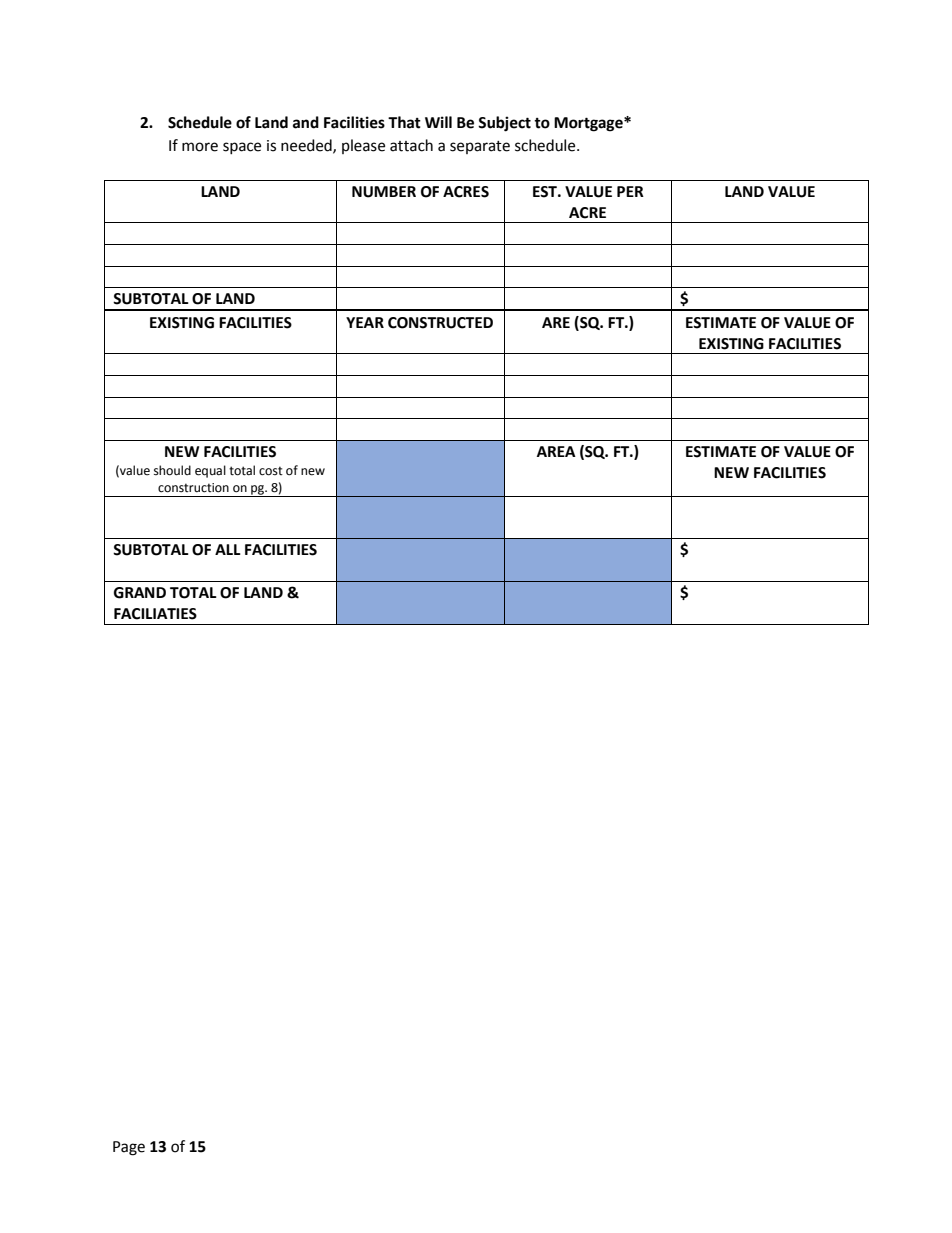 The height and width of the screenshot is (1233, 952). I want to click on equal, so click(210, 471).
